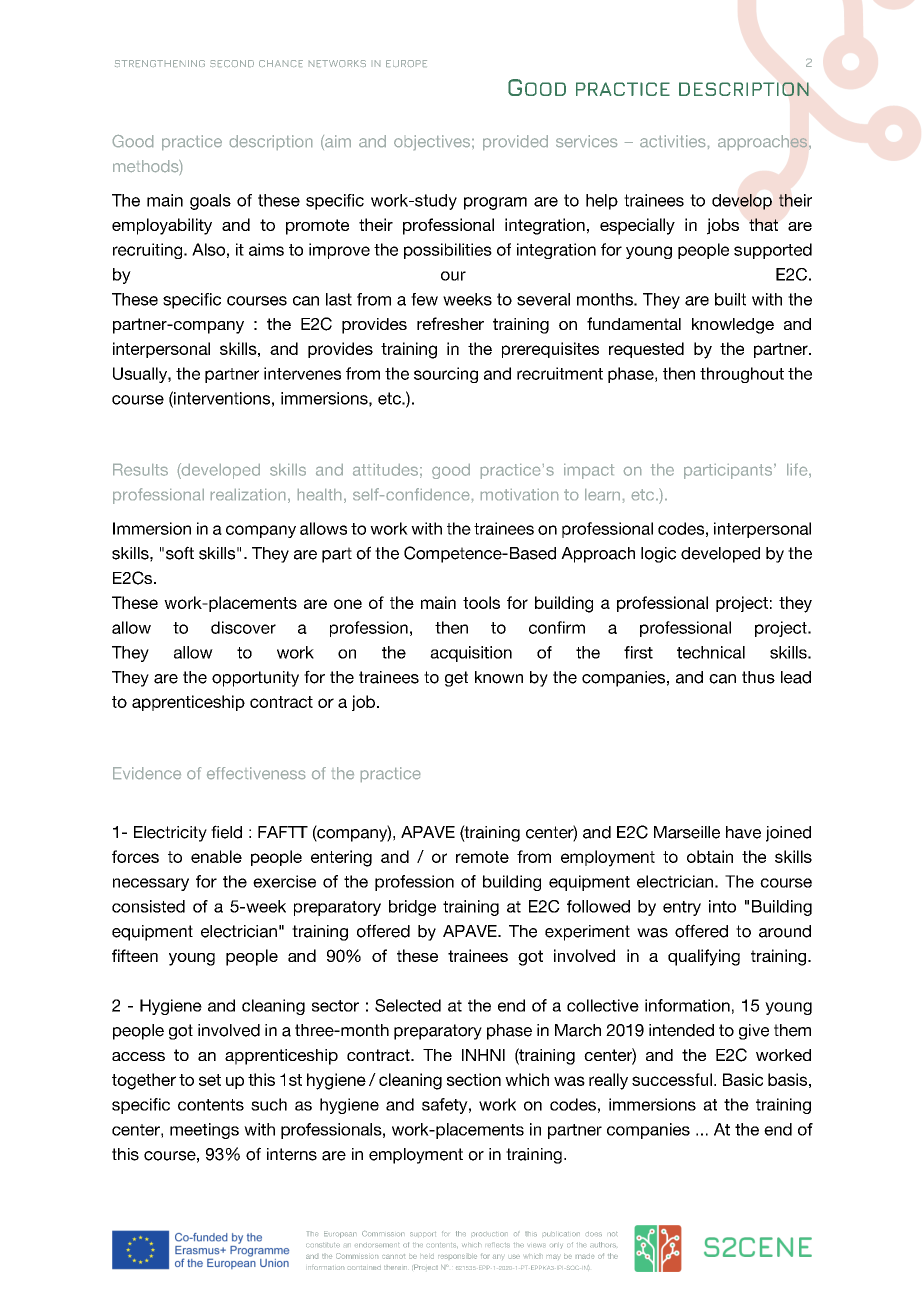 The width and height of the page is (924, 1308). I want to click on production, so click(489, 1234).
